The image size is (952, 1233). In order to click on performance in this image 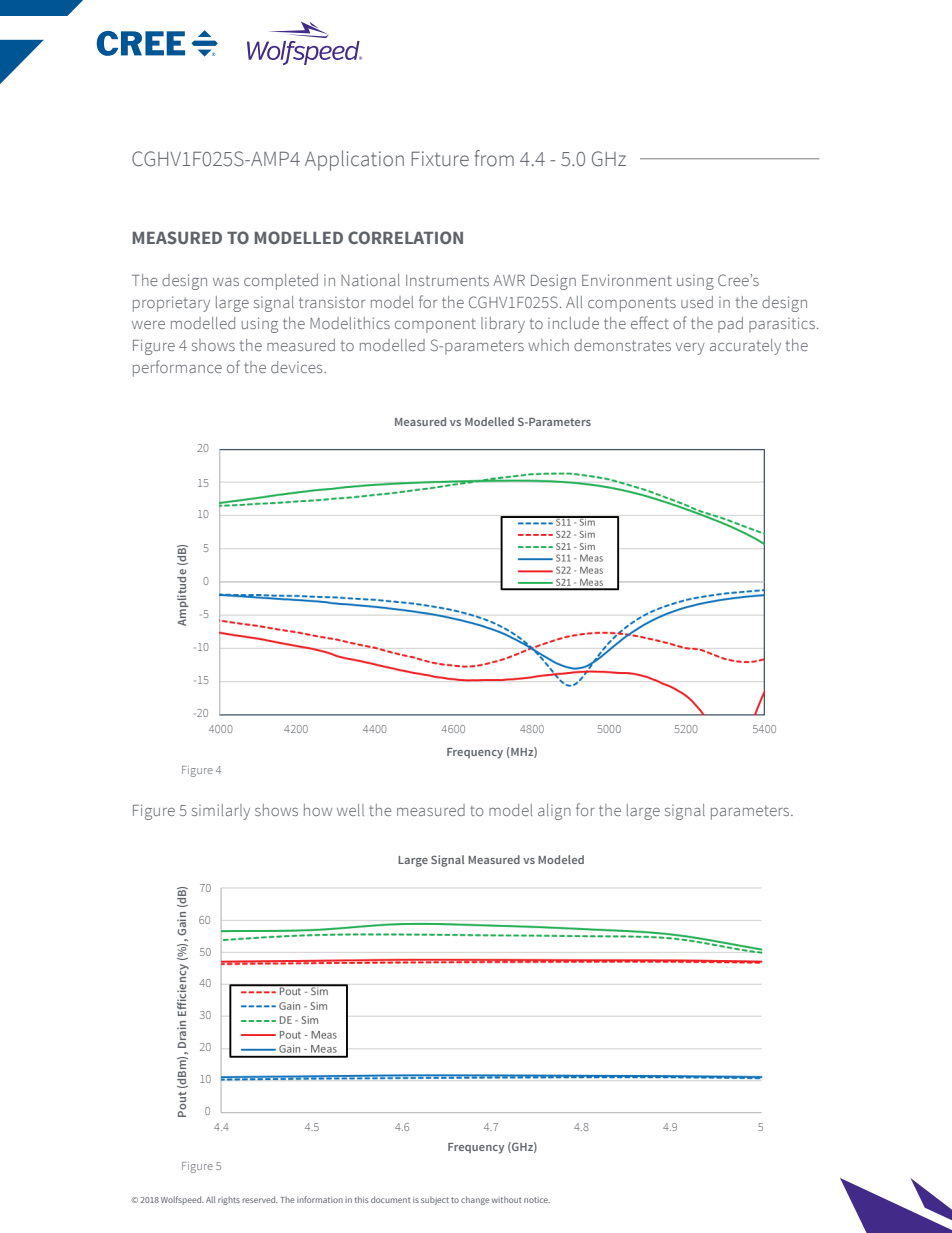, I will do `click(177, 368)`.
